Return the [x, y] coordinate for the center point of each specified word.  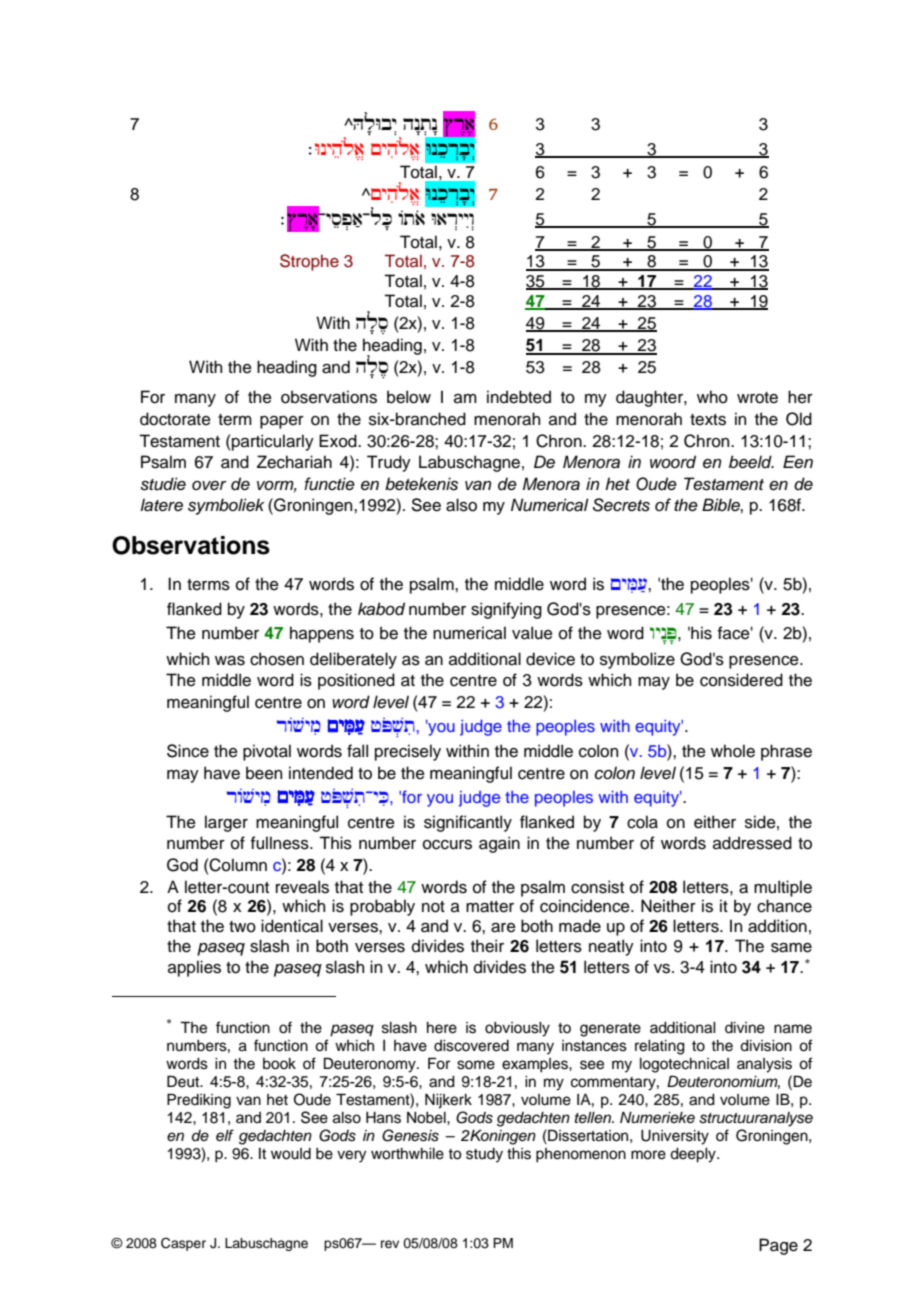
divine [745, 1028]
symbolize [637, 660]
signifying [506, 610]
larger [226, 823]
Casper [183, 1244]
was [230, 661]
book [279, 1064]
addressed [752, 843]
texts [708, 420]
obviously [517, 1029]
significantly [468, 823]
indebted [519, 397]
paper [282, 422]
